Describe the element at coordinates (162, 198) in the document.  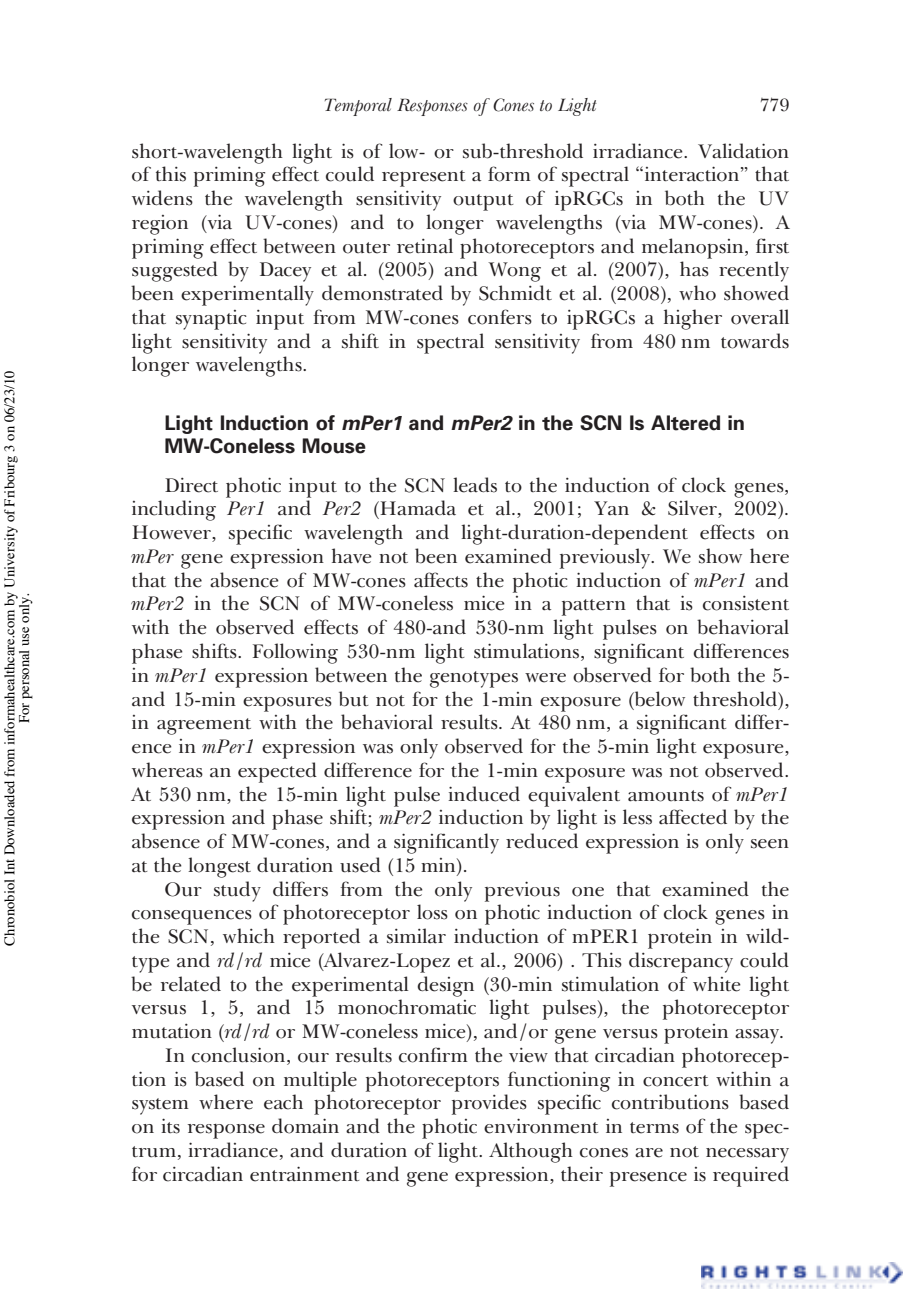
I see `widens` at that location.
